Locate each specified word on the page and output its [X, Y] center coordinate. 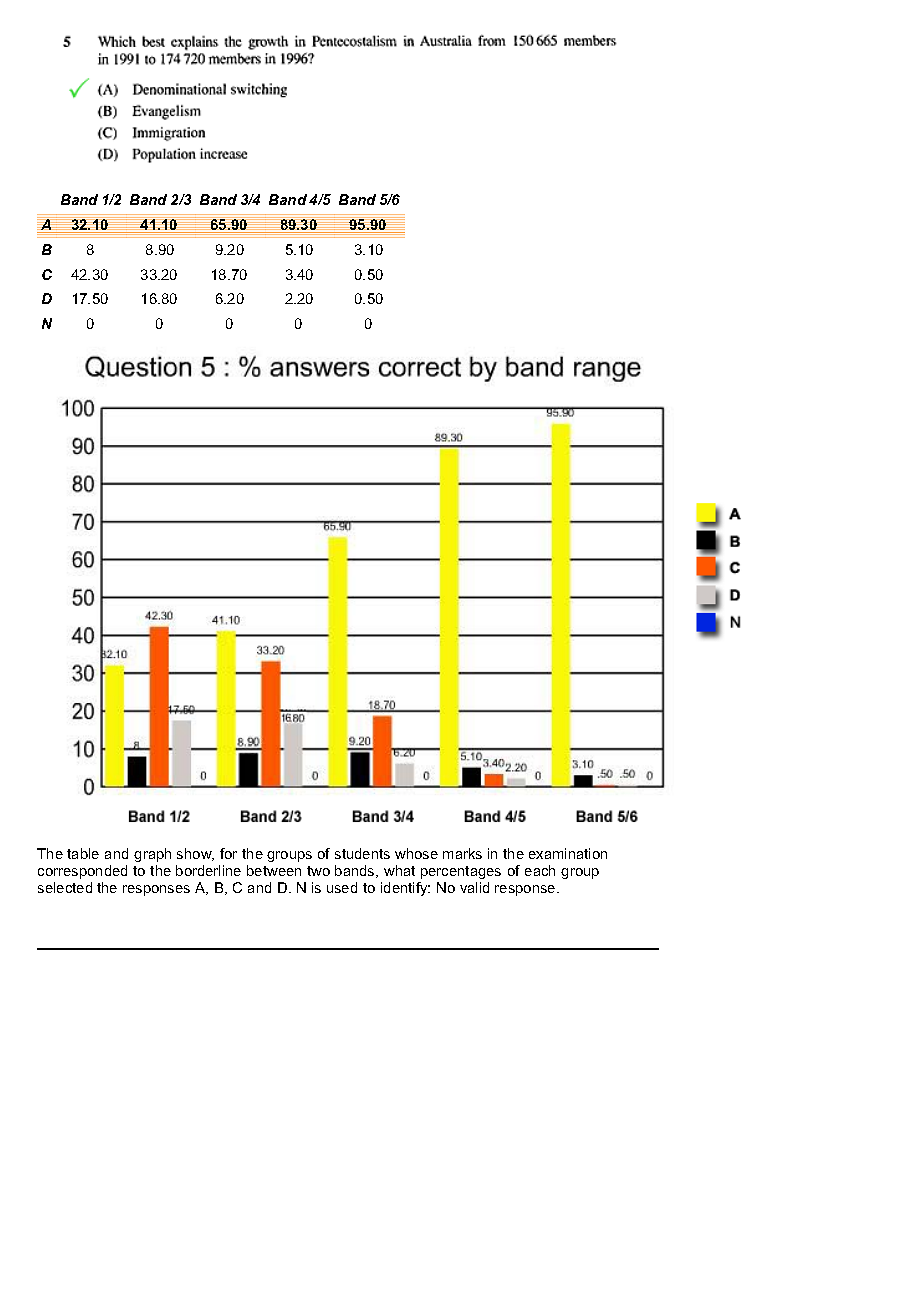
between [274, 870]
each [540, 870]
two [318, 871]
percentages [461, 872]
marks [462, 853]
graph [152, 855]
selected [65, 887]
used [342, 887]
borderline [208, 870]
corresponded [82, 872]
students [362, 853]
